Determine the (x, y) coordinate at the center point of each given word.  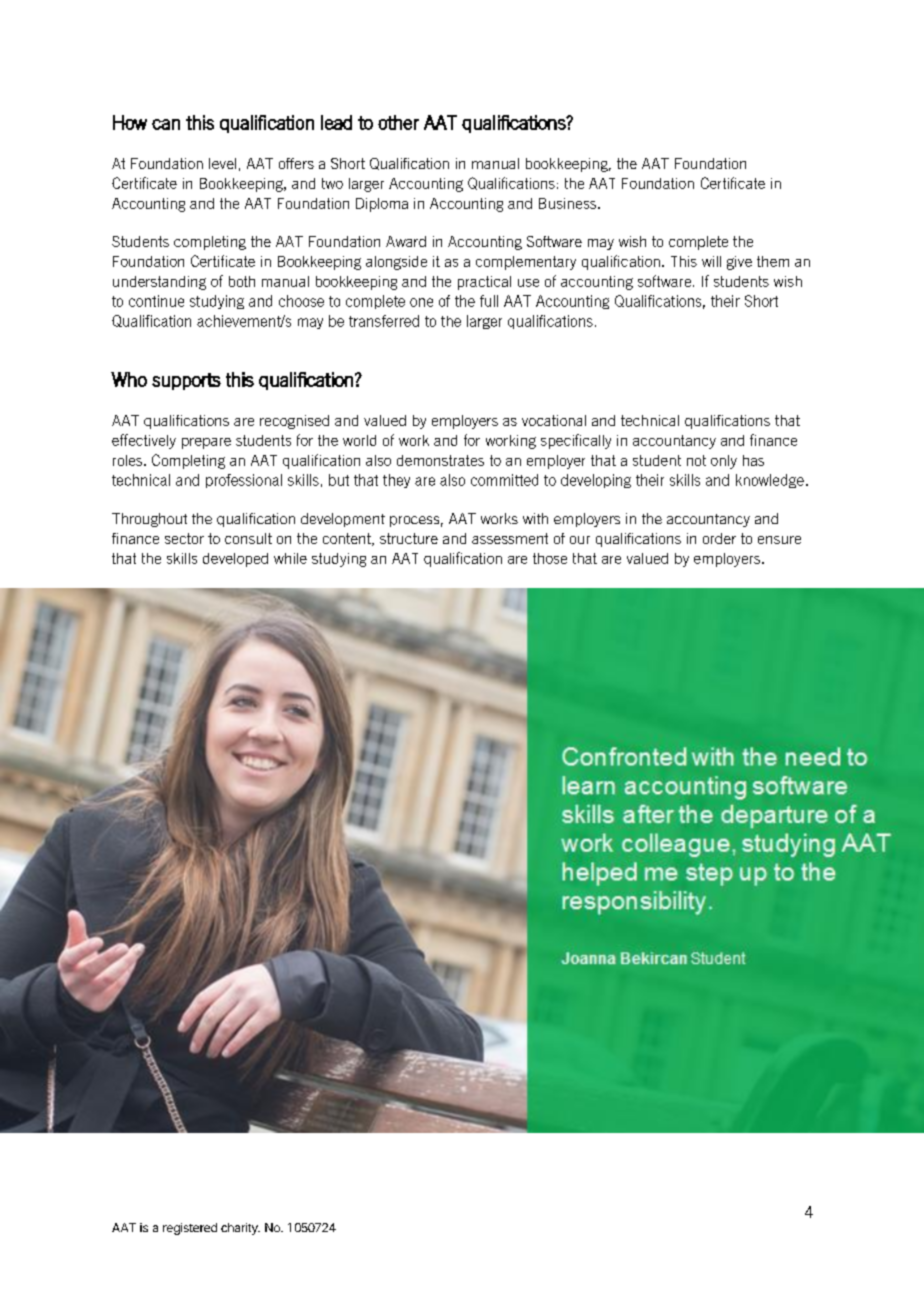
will (711, 261)
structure (409, 538)
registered (190, 1229)
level (222, 163)
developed (235, 560)
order (719, 538)
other (398, 122)
